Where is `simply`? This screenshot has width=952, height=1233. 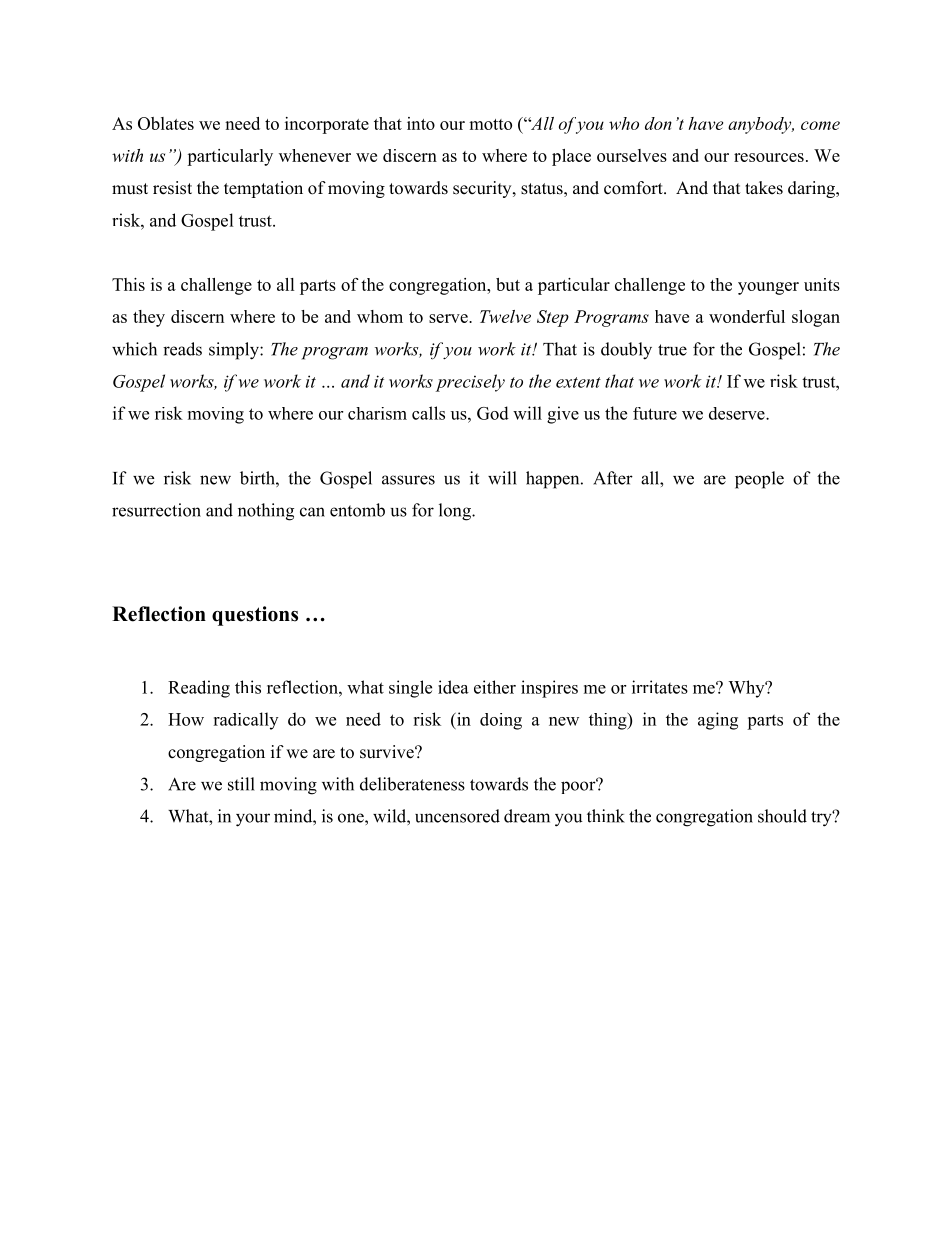 simply is located at coordinates (235, 351).
